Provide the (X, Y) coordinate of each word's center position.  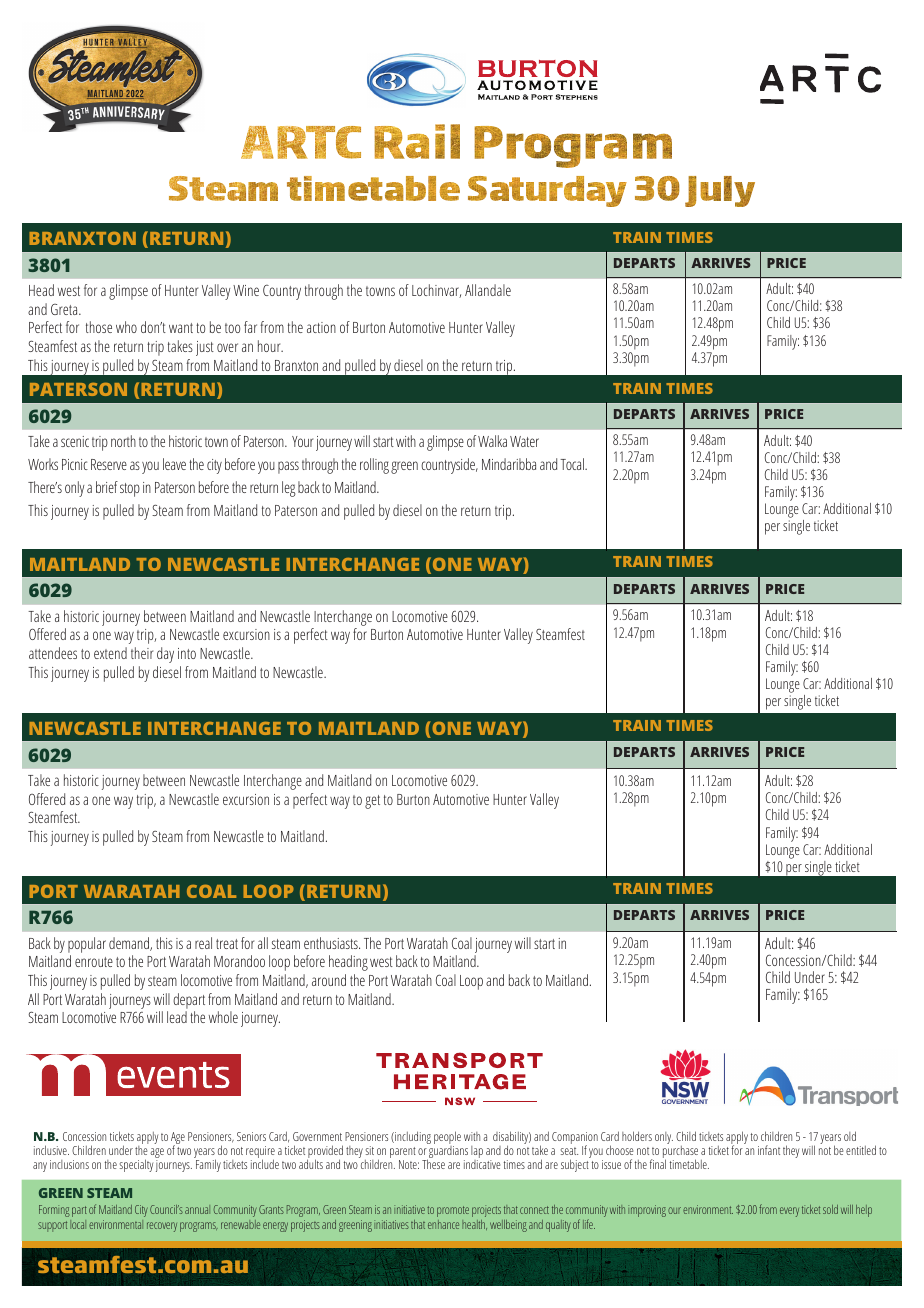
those (99, 327)
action (321, 327)
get (372, 802)
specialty (136, 1165)
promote (453, 1211)
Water (524, 441)
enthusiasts (332, 943)
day (165, 655)
